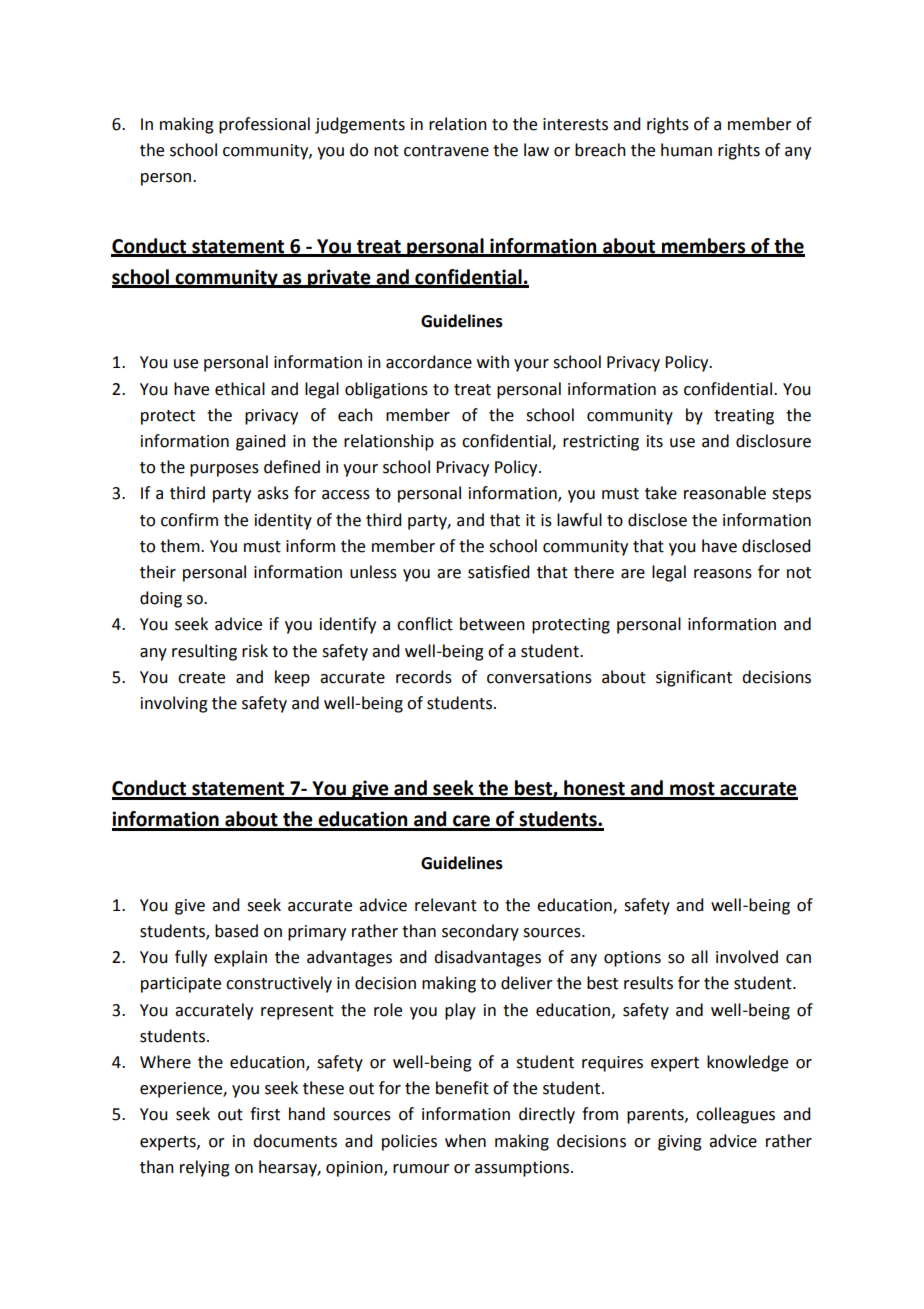  What do you see at coordinates (686, 150) in the screenshot?
I see `human` at bounding box center [686, 150].
